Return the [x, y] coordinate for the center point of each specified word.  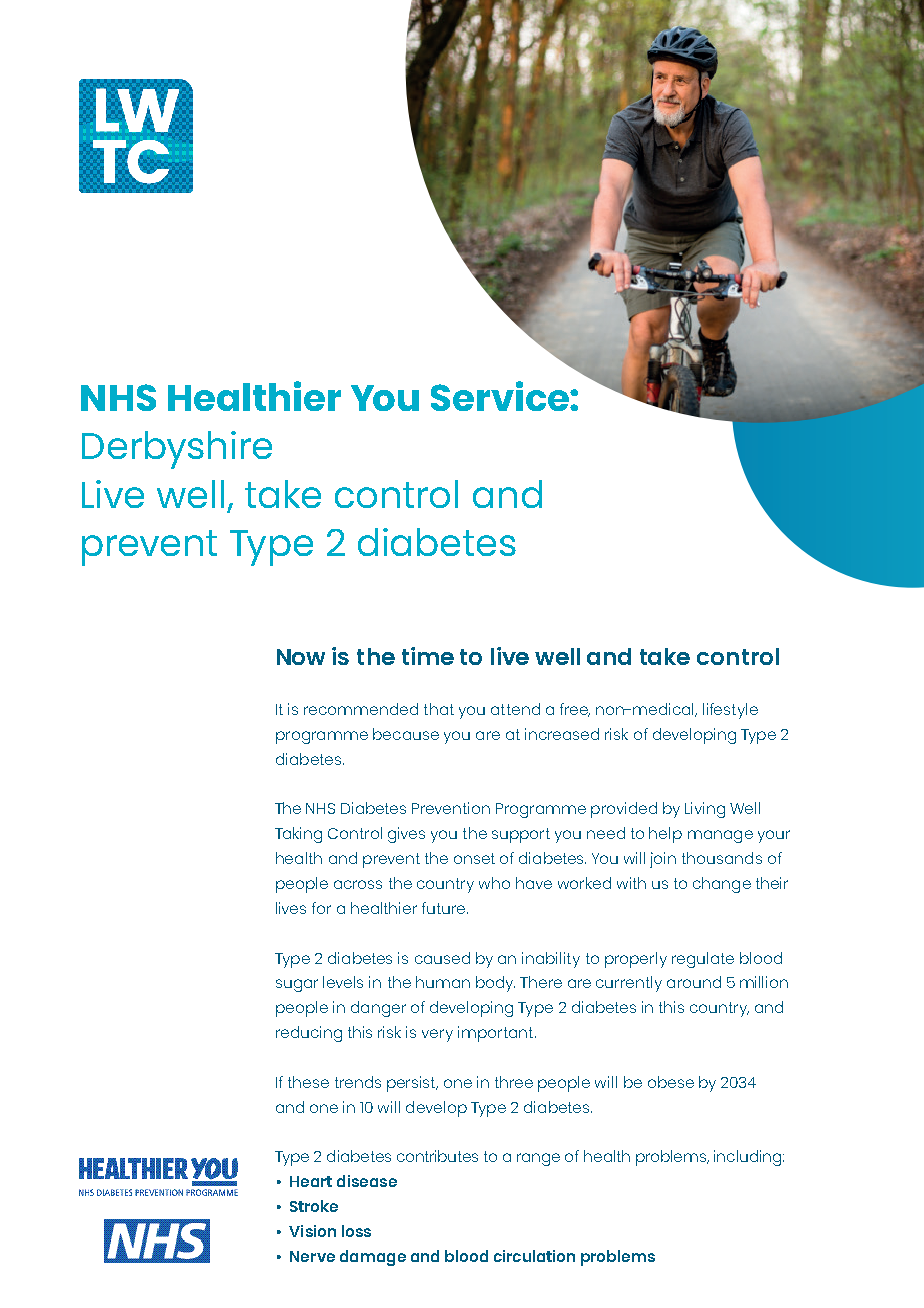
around [694, 982]
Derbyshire [177, 450]
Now [301, 657]
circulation [534, 1256]
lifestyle [730, 711]
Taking [298, 835]
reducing [309, 1034]
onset [474, 858]
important [497, 1034]
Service [501, 396]
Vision [312, 1231]
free [575, 710]
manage [720, 836]
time [428, 656]
